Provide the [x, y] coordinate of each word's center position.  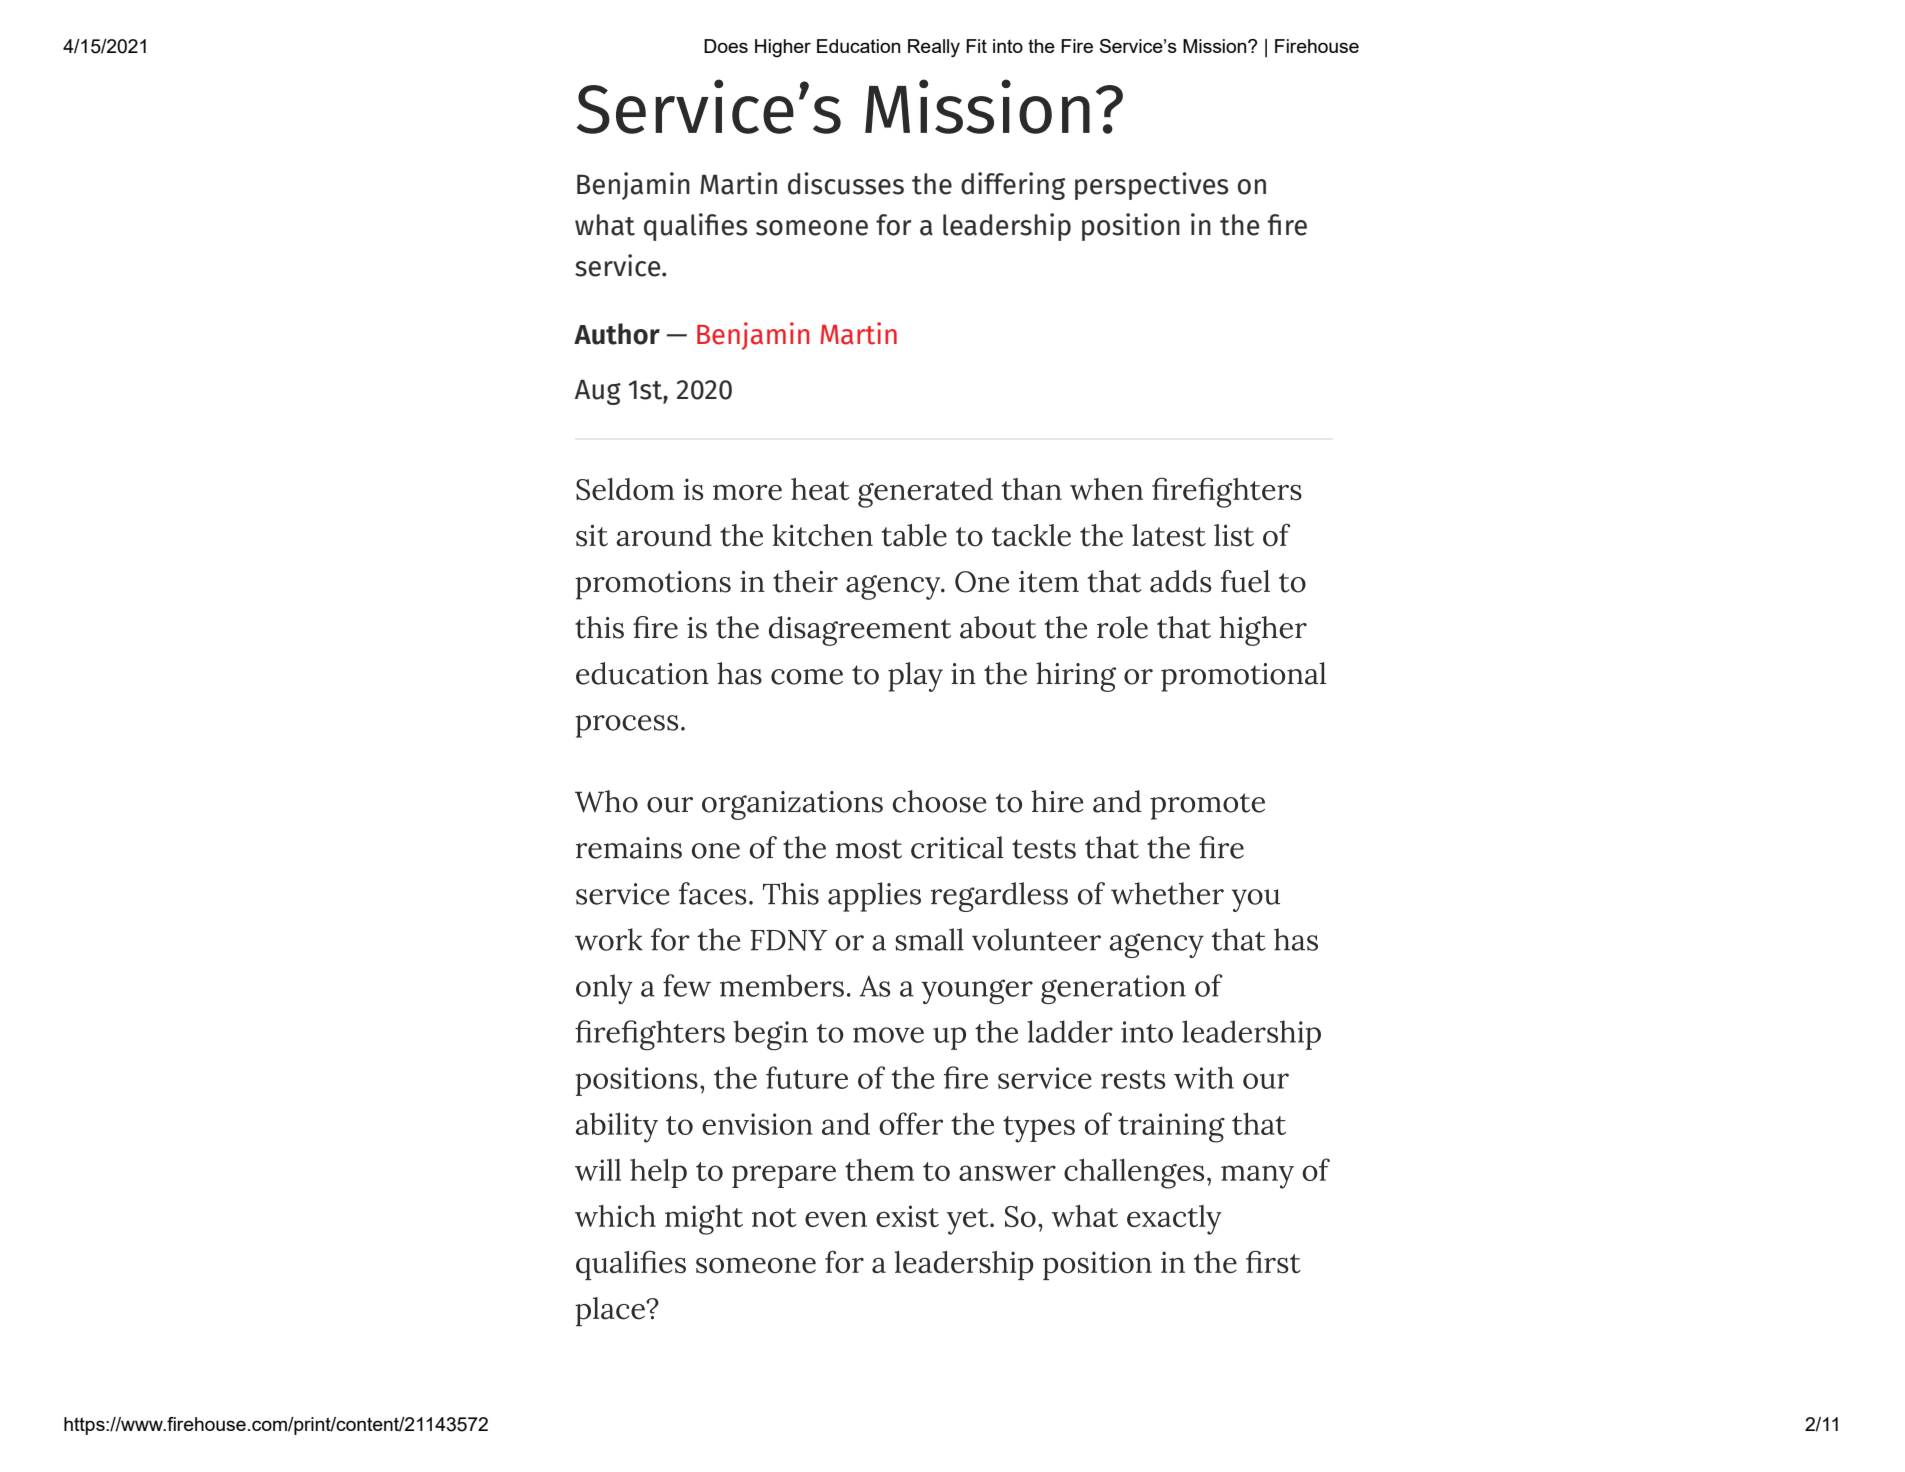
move [888, 1035]
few [687, 985]
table [914, 535]
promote [1207, 806]
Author [617, 334]
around [664, 535]
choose [939, 801]
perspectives [1151, 186]
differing [1013, 186]
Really [934, 48]
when [1106, 489]
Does [726, 46]
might [704, 1220]
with [1204, 1077]
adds [1181, 581]
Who [606, 801]
